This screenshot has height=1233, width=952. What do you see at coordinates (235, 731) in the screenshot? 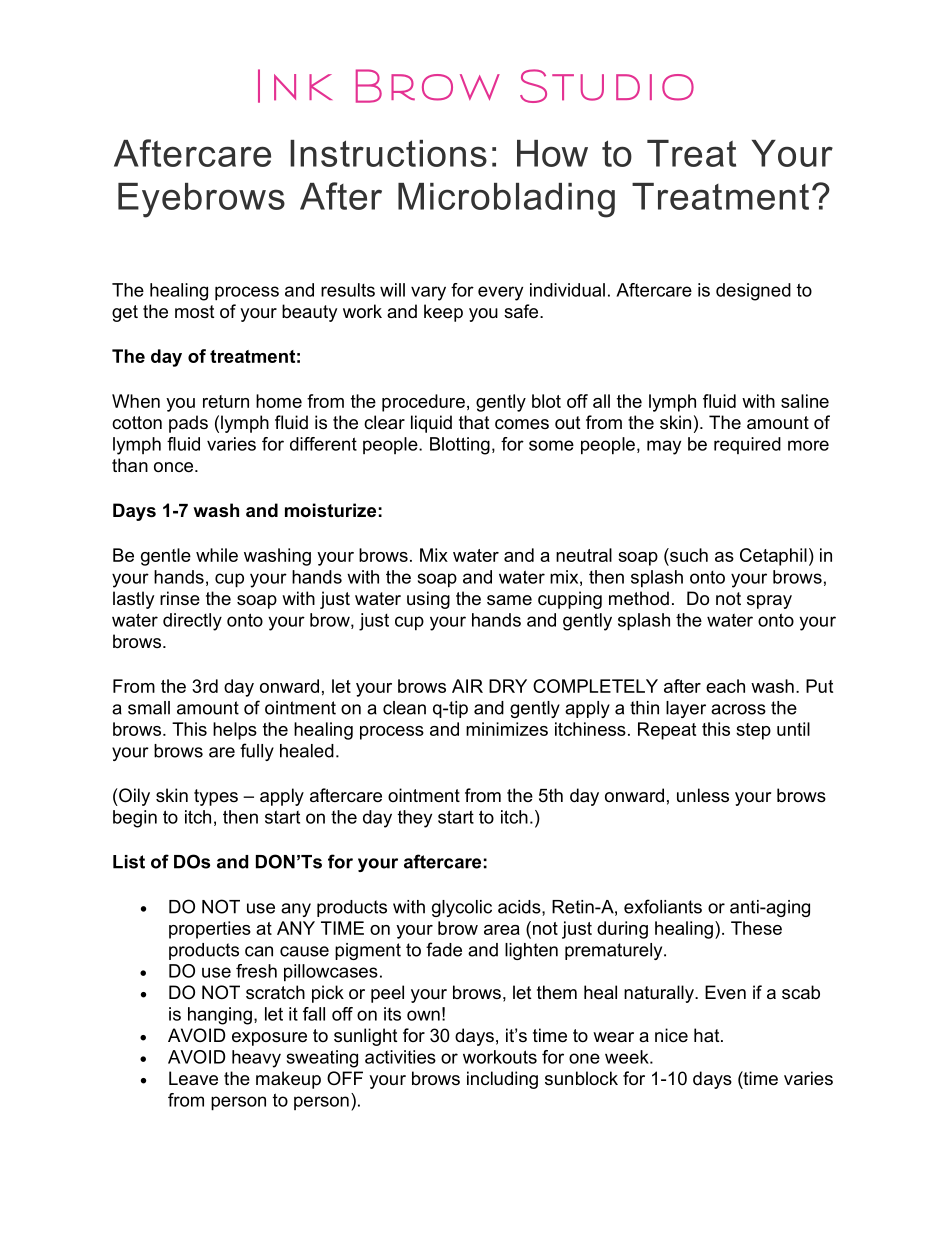
I see `helps` at bounding box center [235, 731].
